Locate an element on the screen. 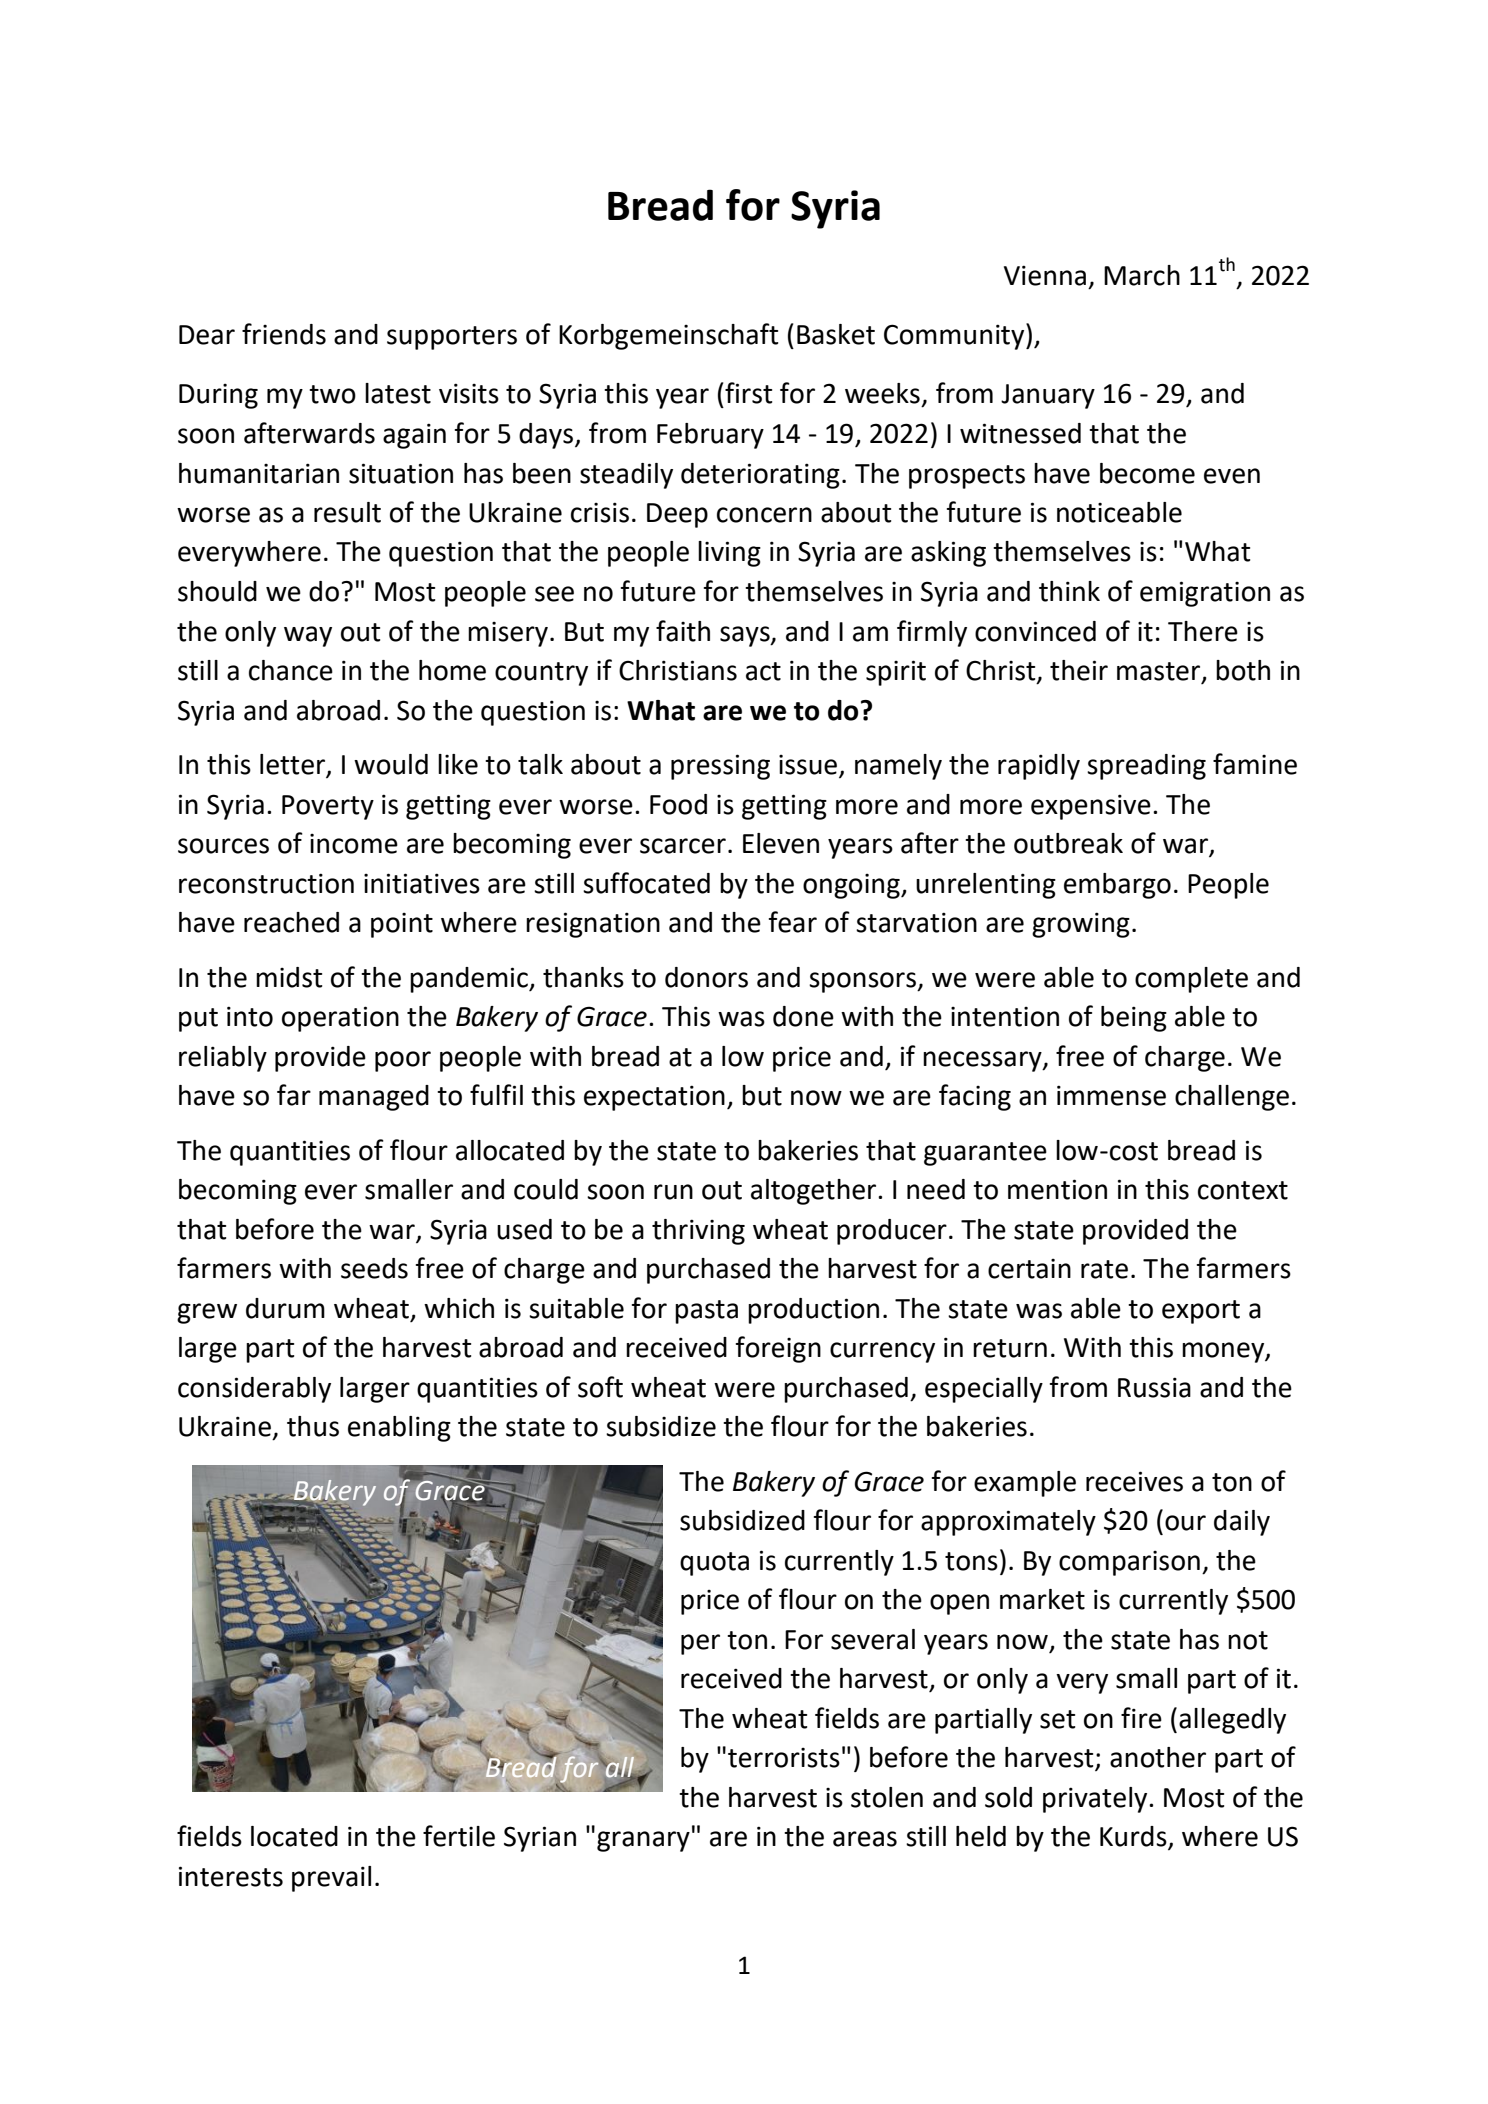 Image resolution: width=1488 pixels, height=2104 pixels. expensive is located at coordinates (1091, 807).
